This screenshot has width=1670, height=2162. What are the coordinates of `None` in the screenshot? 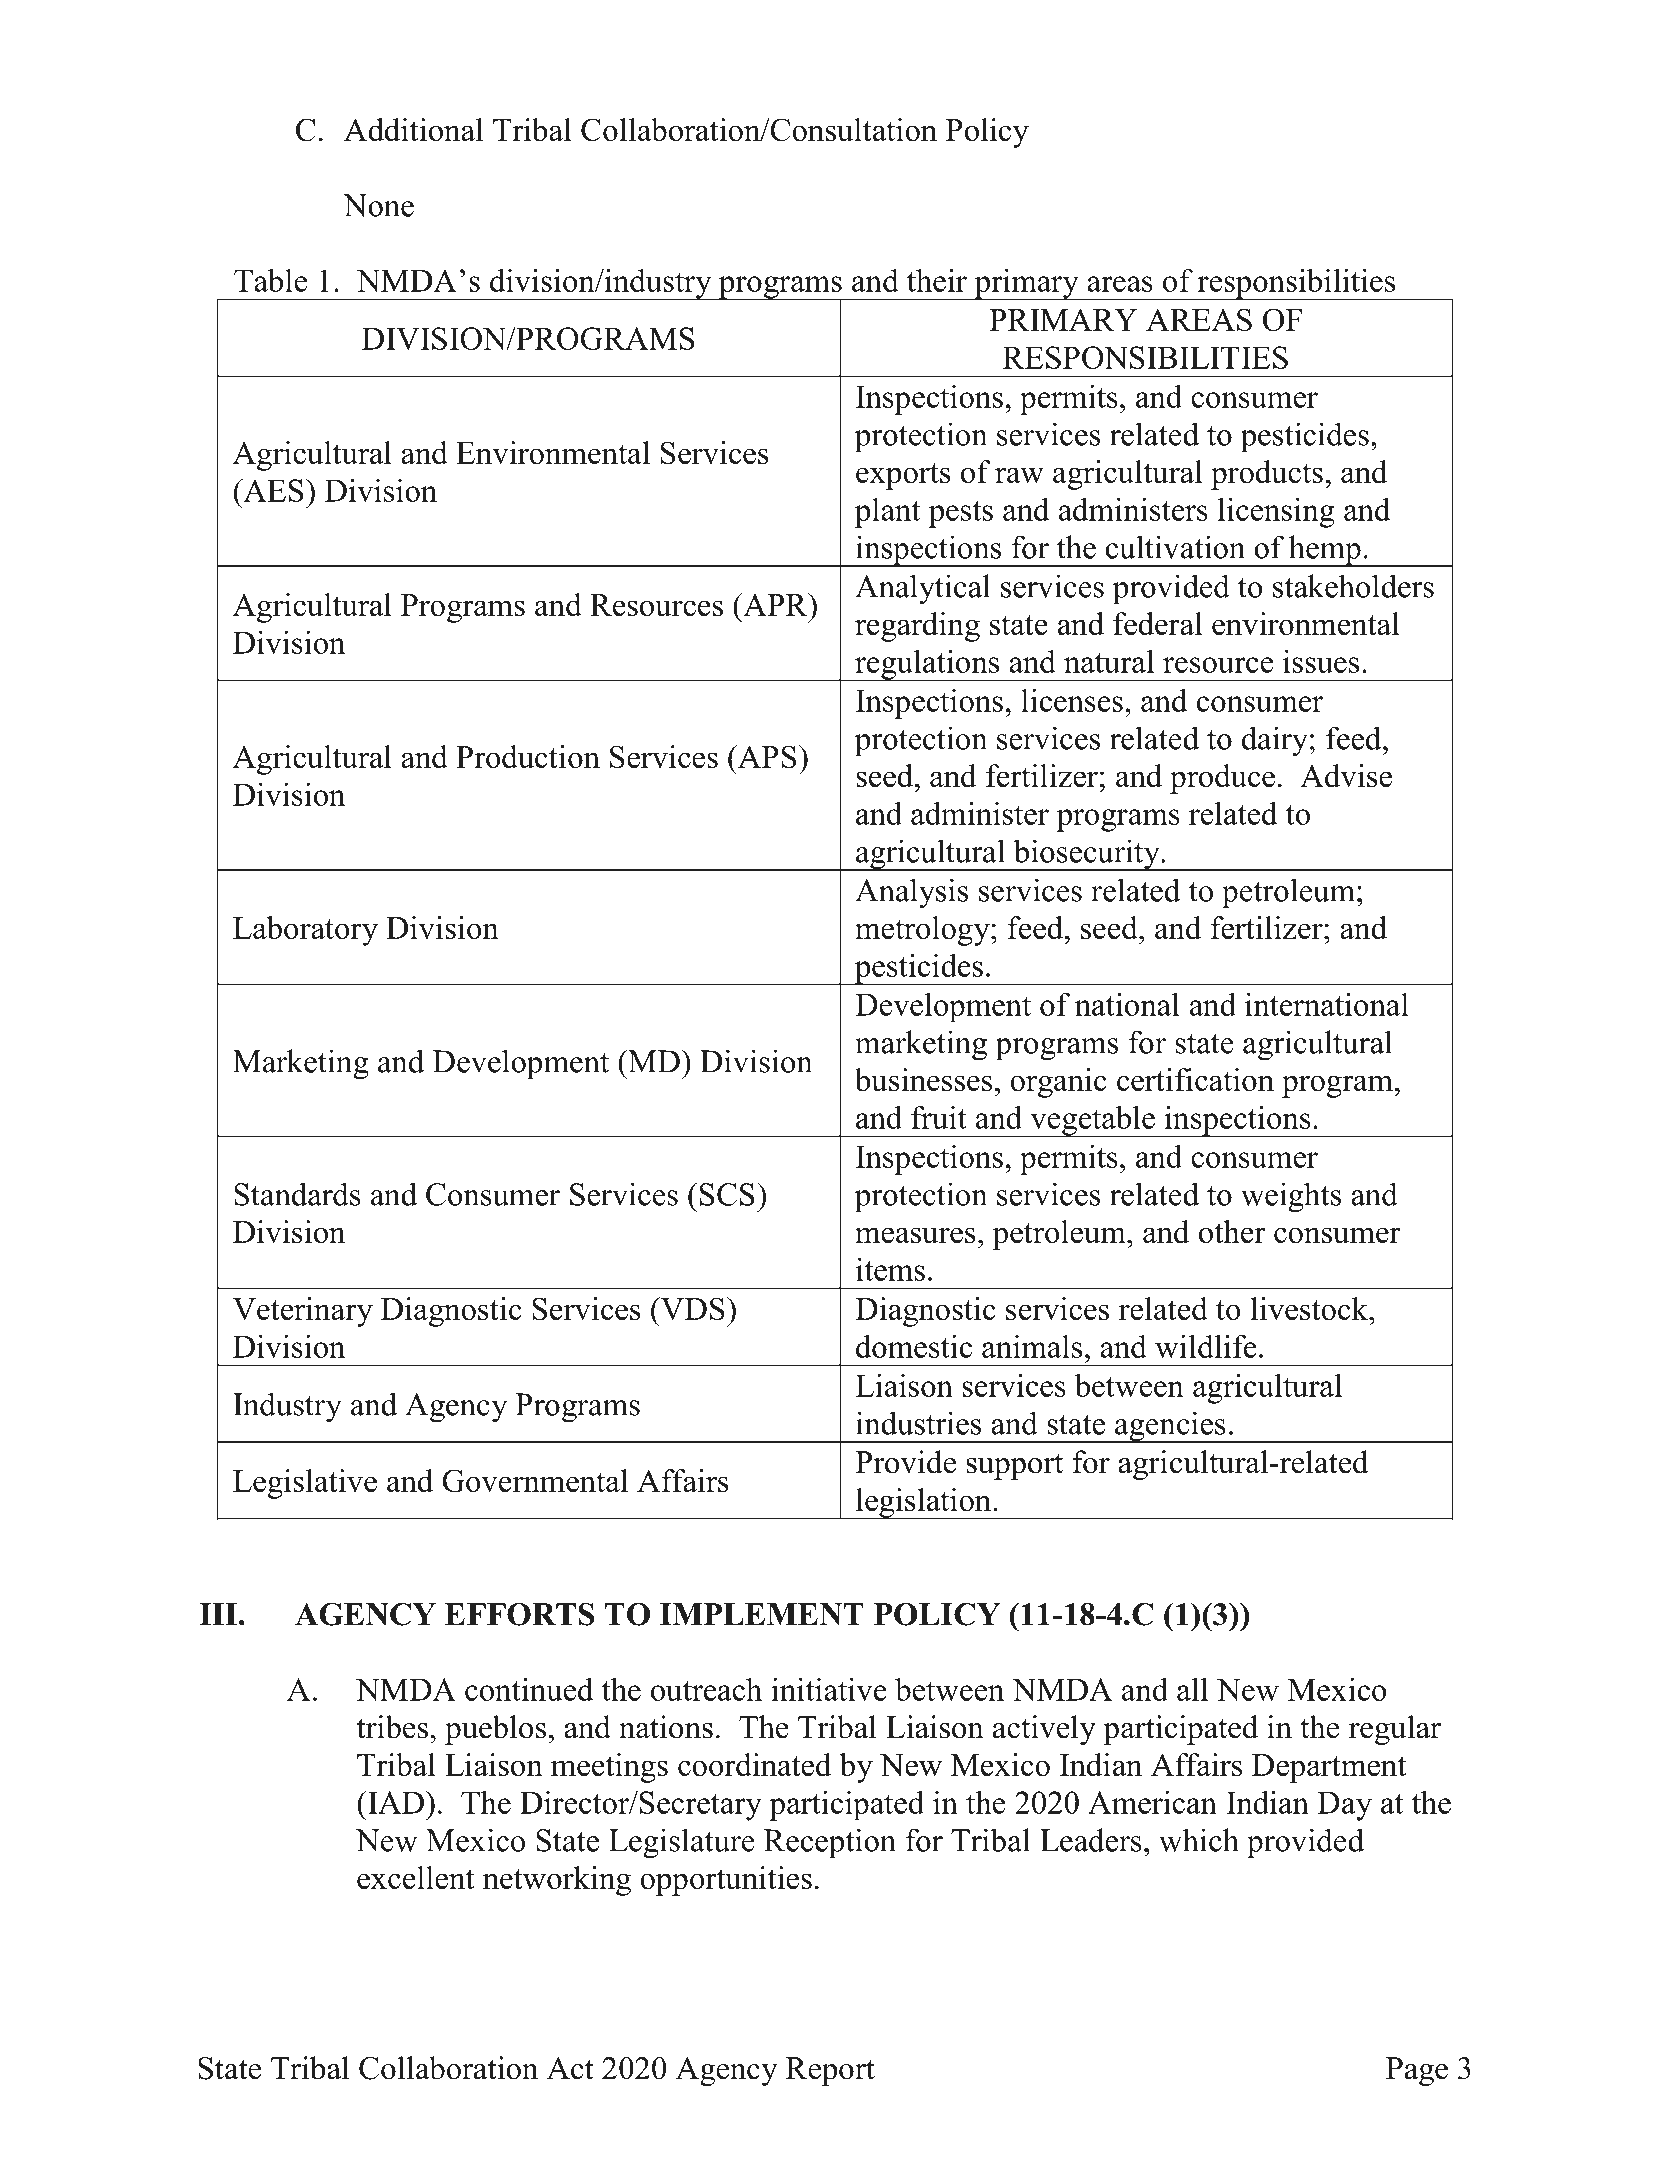 It's located at (378, 205).
